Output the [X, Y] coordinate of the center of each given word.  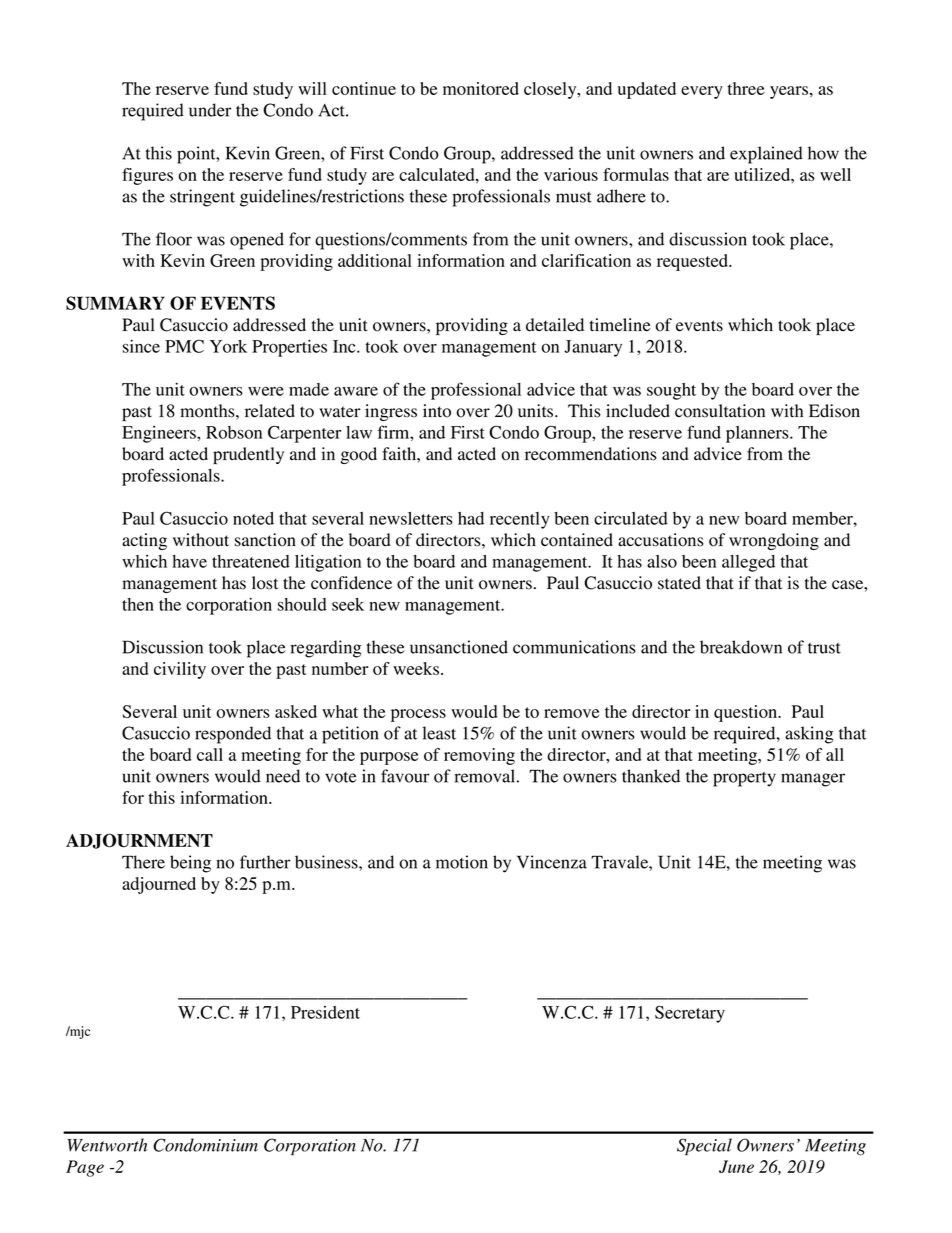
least [439, 733]
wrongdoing [774, 541]
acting [144, 541]
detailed [555, 325]
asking [809, 735]
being [190, 864]
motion [462, 862]
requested [693, 262]
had [471, 518]
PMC [184, 346]
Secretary [690, 1014]
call [210, 754]
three [746, 88]
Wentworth [107, 1145]
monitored [481, 88]
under [210, 110]
